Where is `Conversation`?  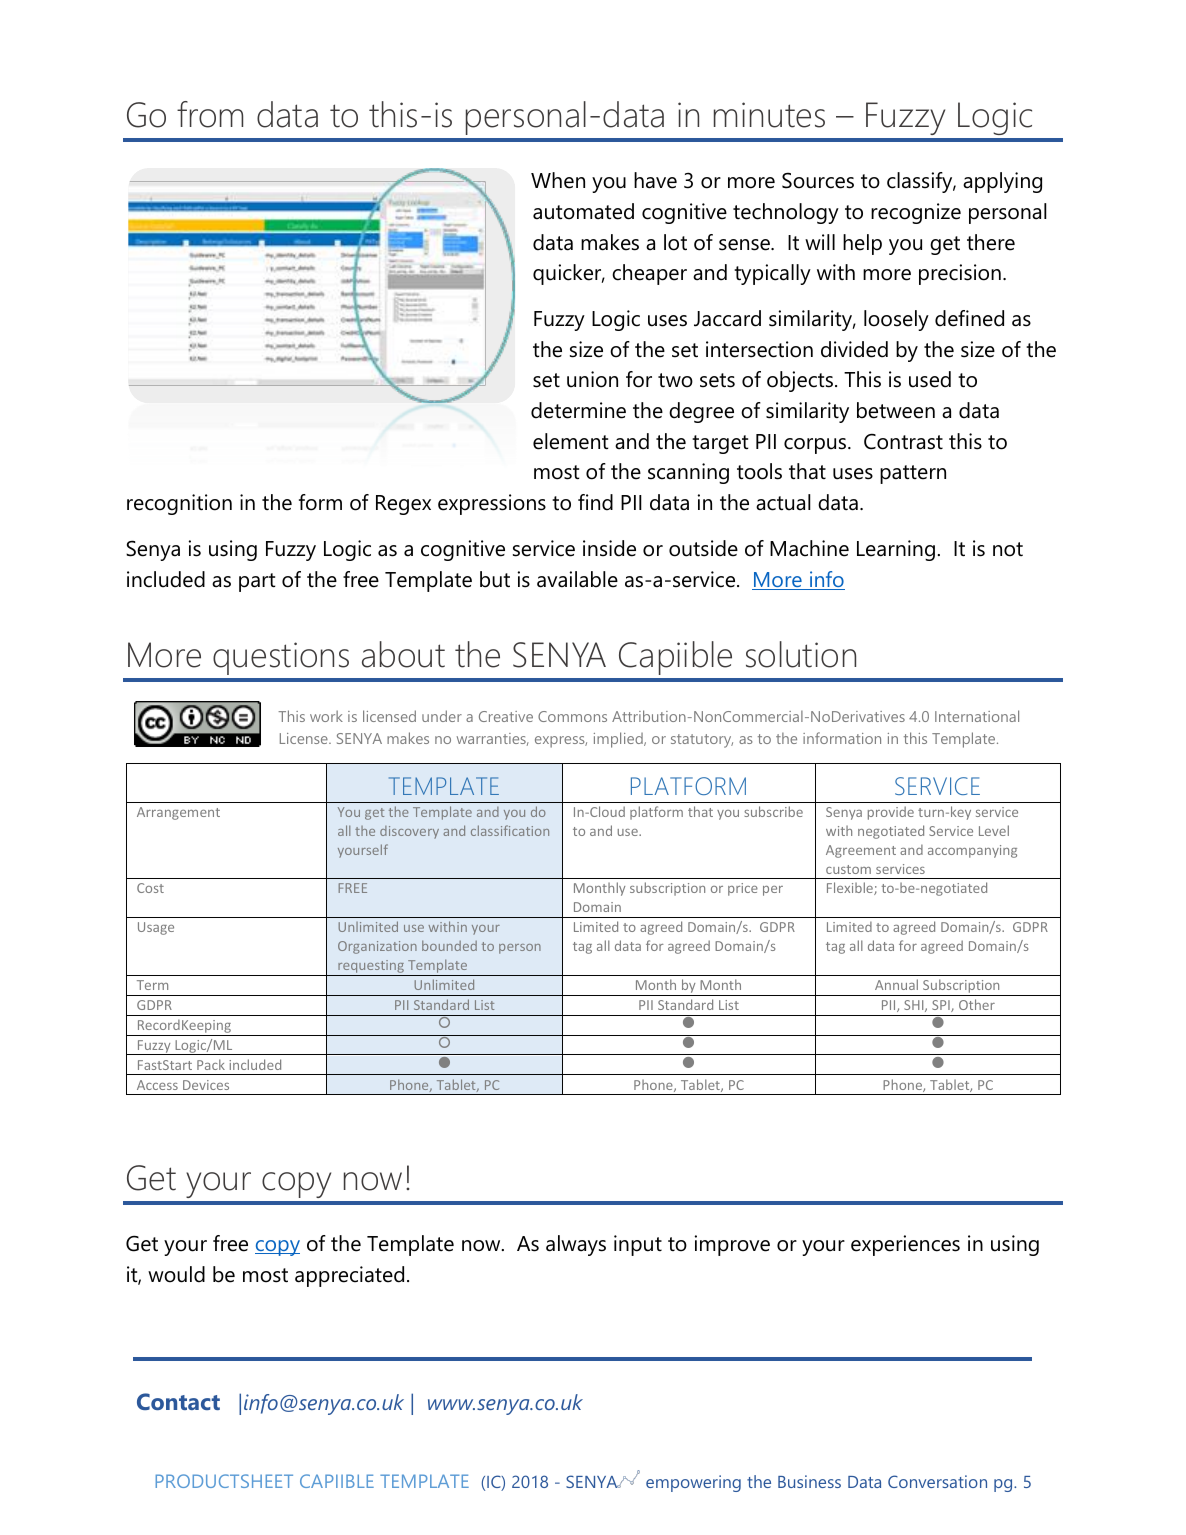 Conversation is located at coordinates (937, 1481).
